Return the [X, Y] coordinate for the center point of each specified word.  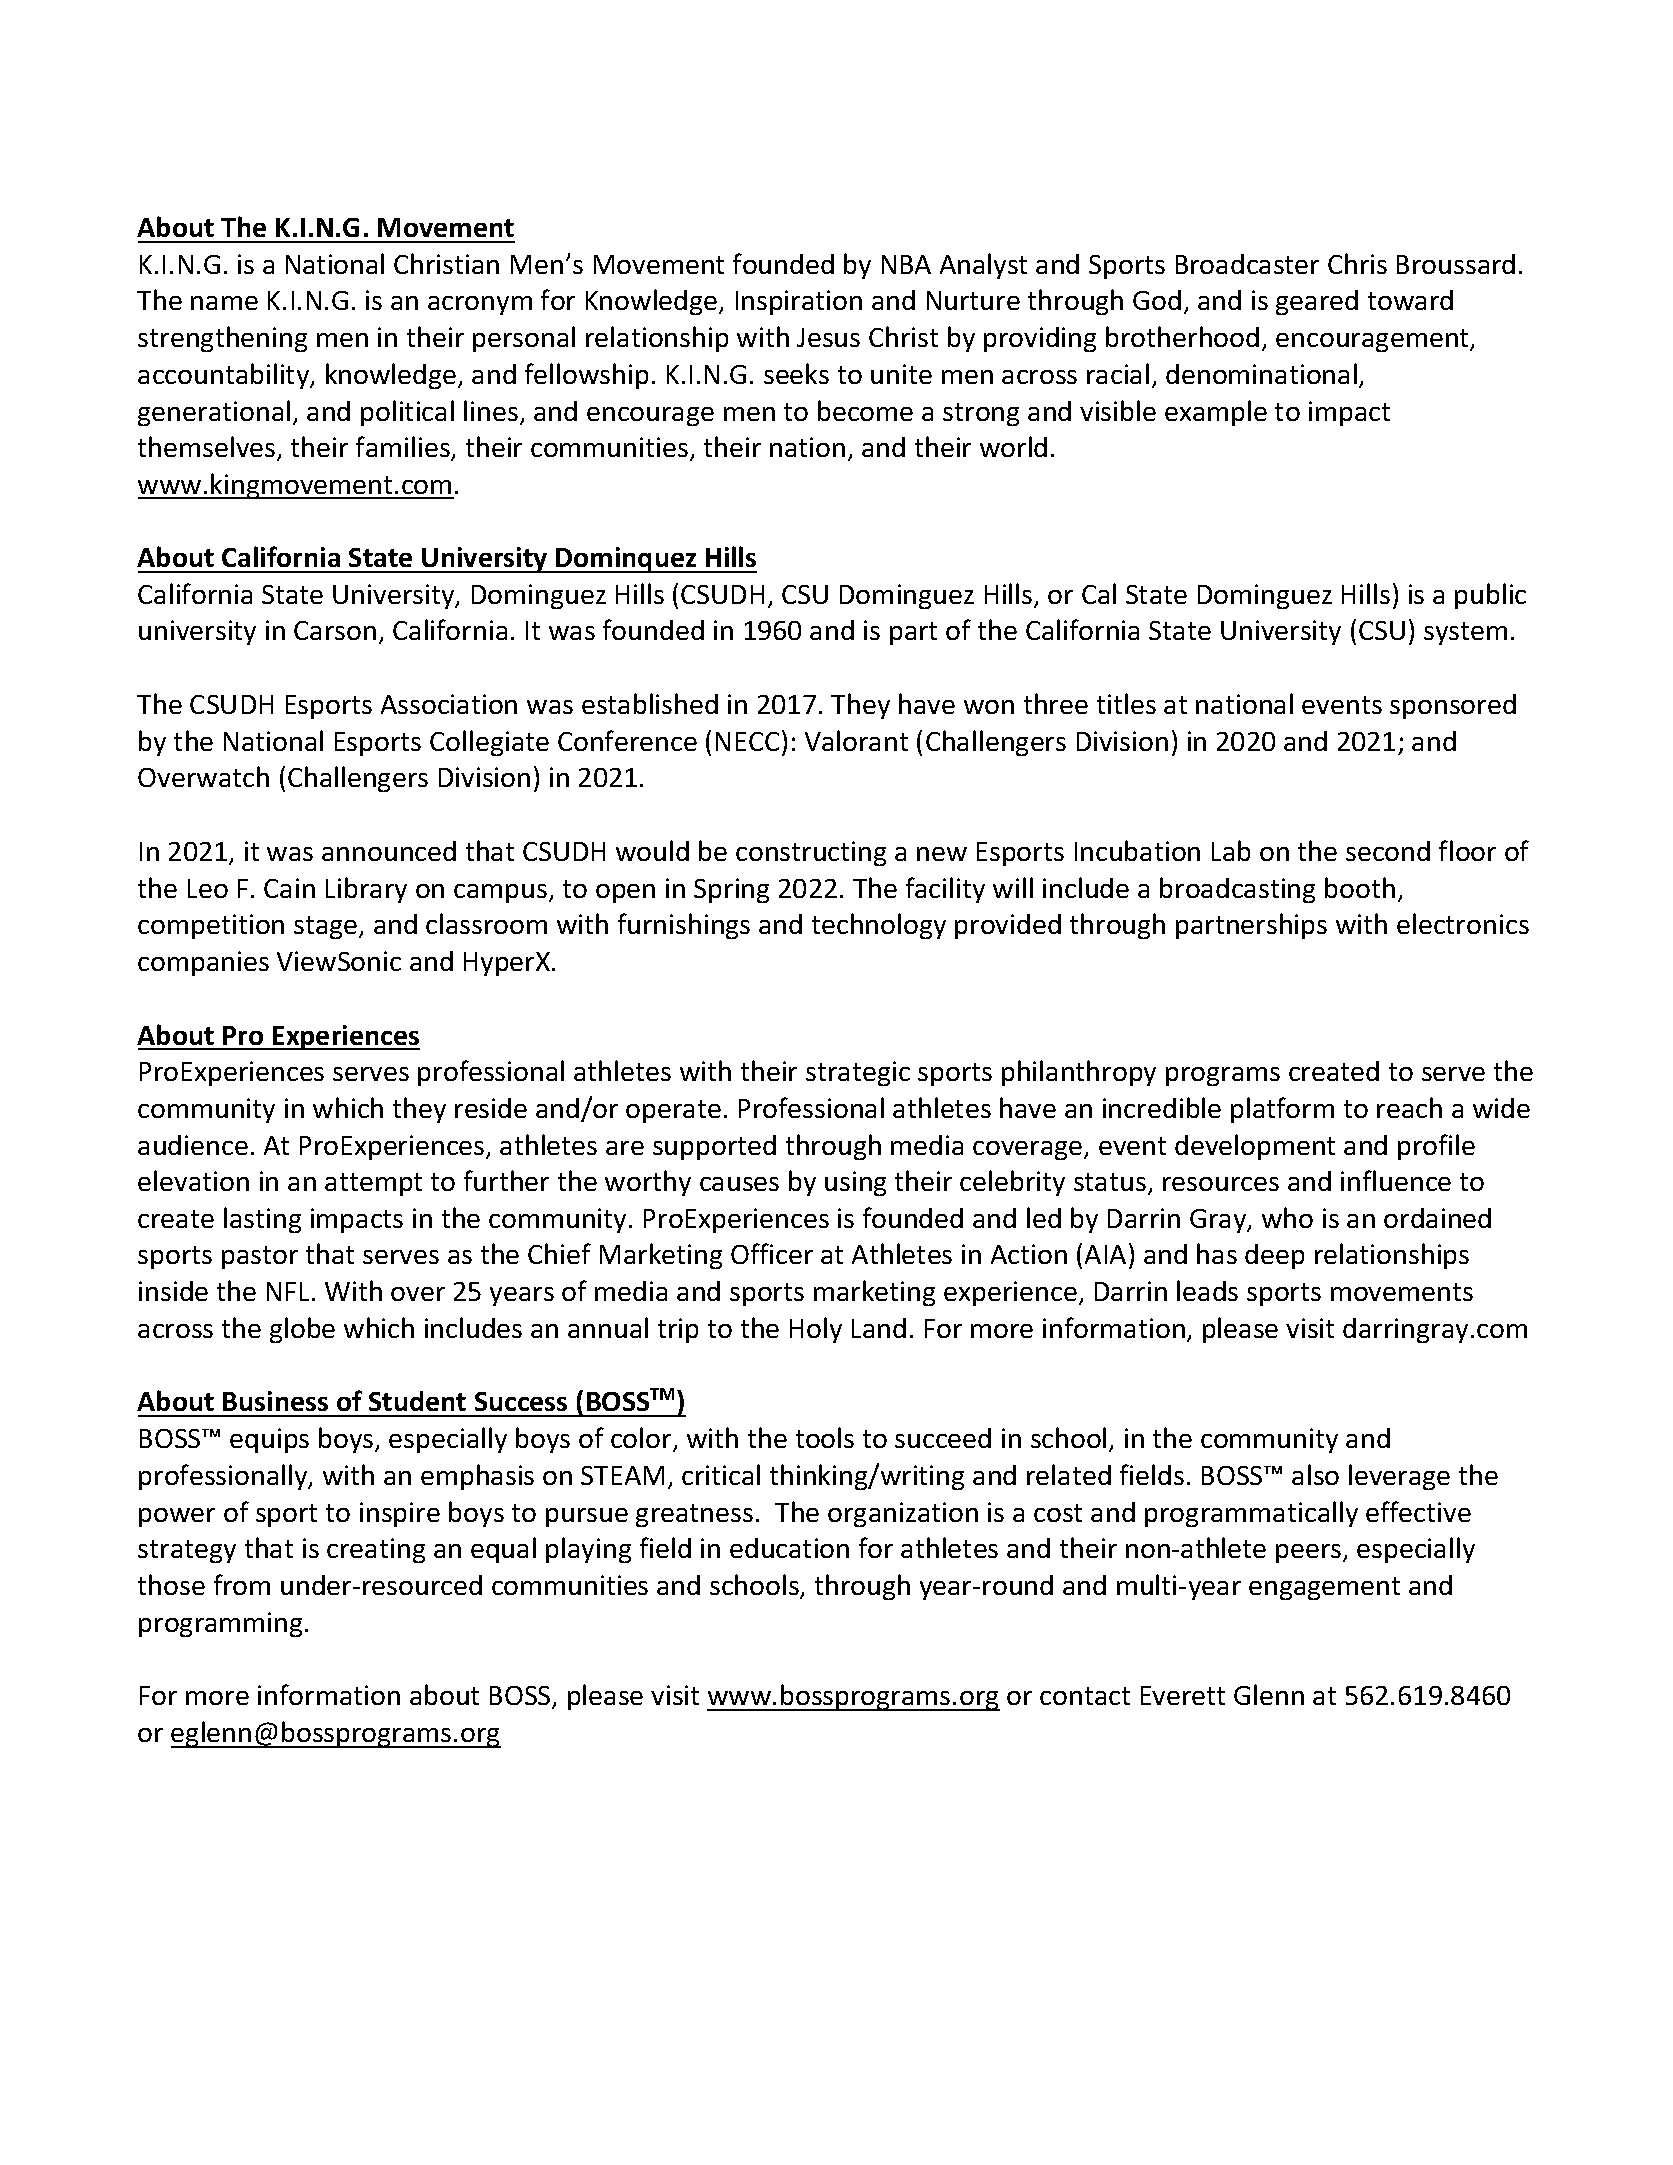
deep [1274, 1256]
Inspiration [799, 302]
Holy [816, 1330]
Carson [335, 630]
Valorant [856, 740]
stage [327, 927]
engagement [1324, 1588]
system [1465, 633]
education [789, 1548]
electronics [1463, 923]
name [224, 303]
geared [1317, 302]
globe [302, 1330]
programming [220, 1624]
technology [879, 926]
